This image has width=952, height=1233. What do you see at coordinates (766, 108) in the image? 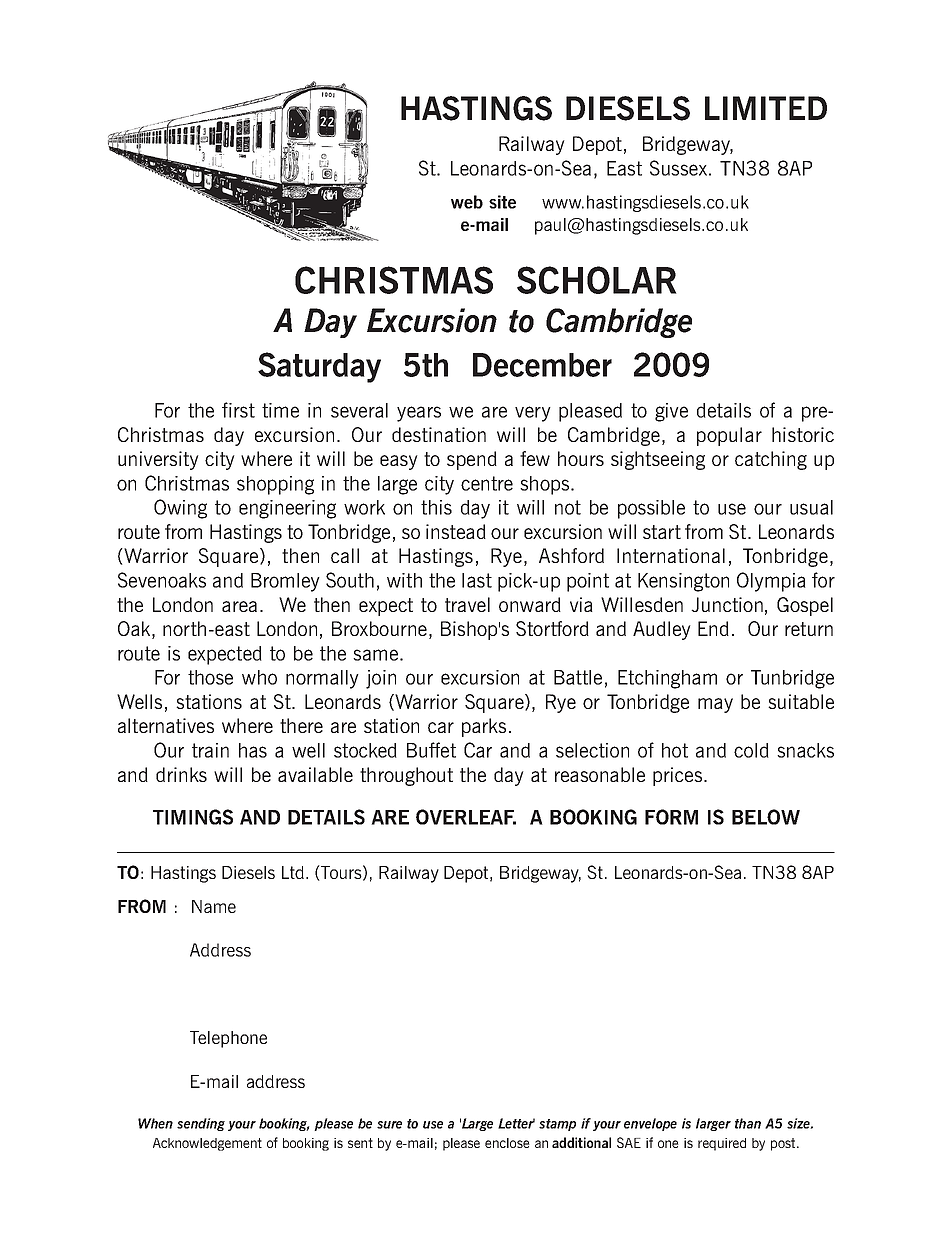
I see `LIMITED` at bounding box center [766, 108].
